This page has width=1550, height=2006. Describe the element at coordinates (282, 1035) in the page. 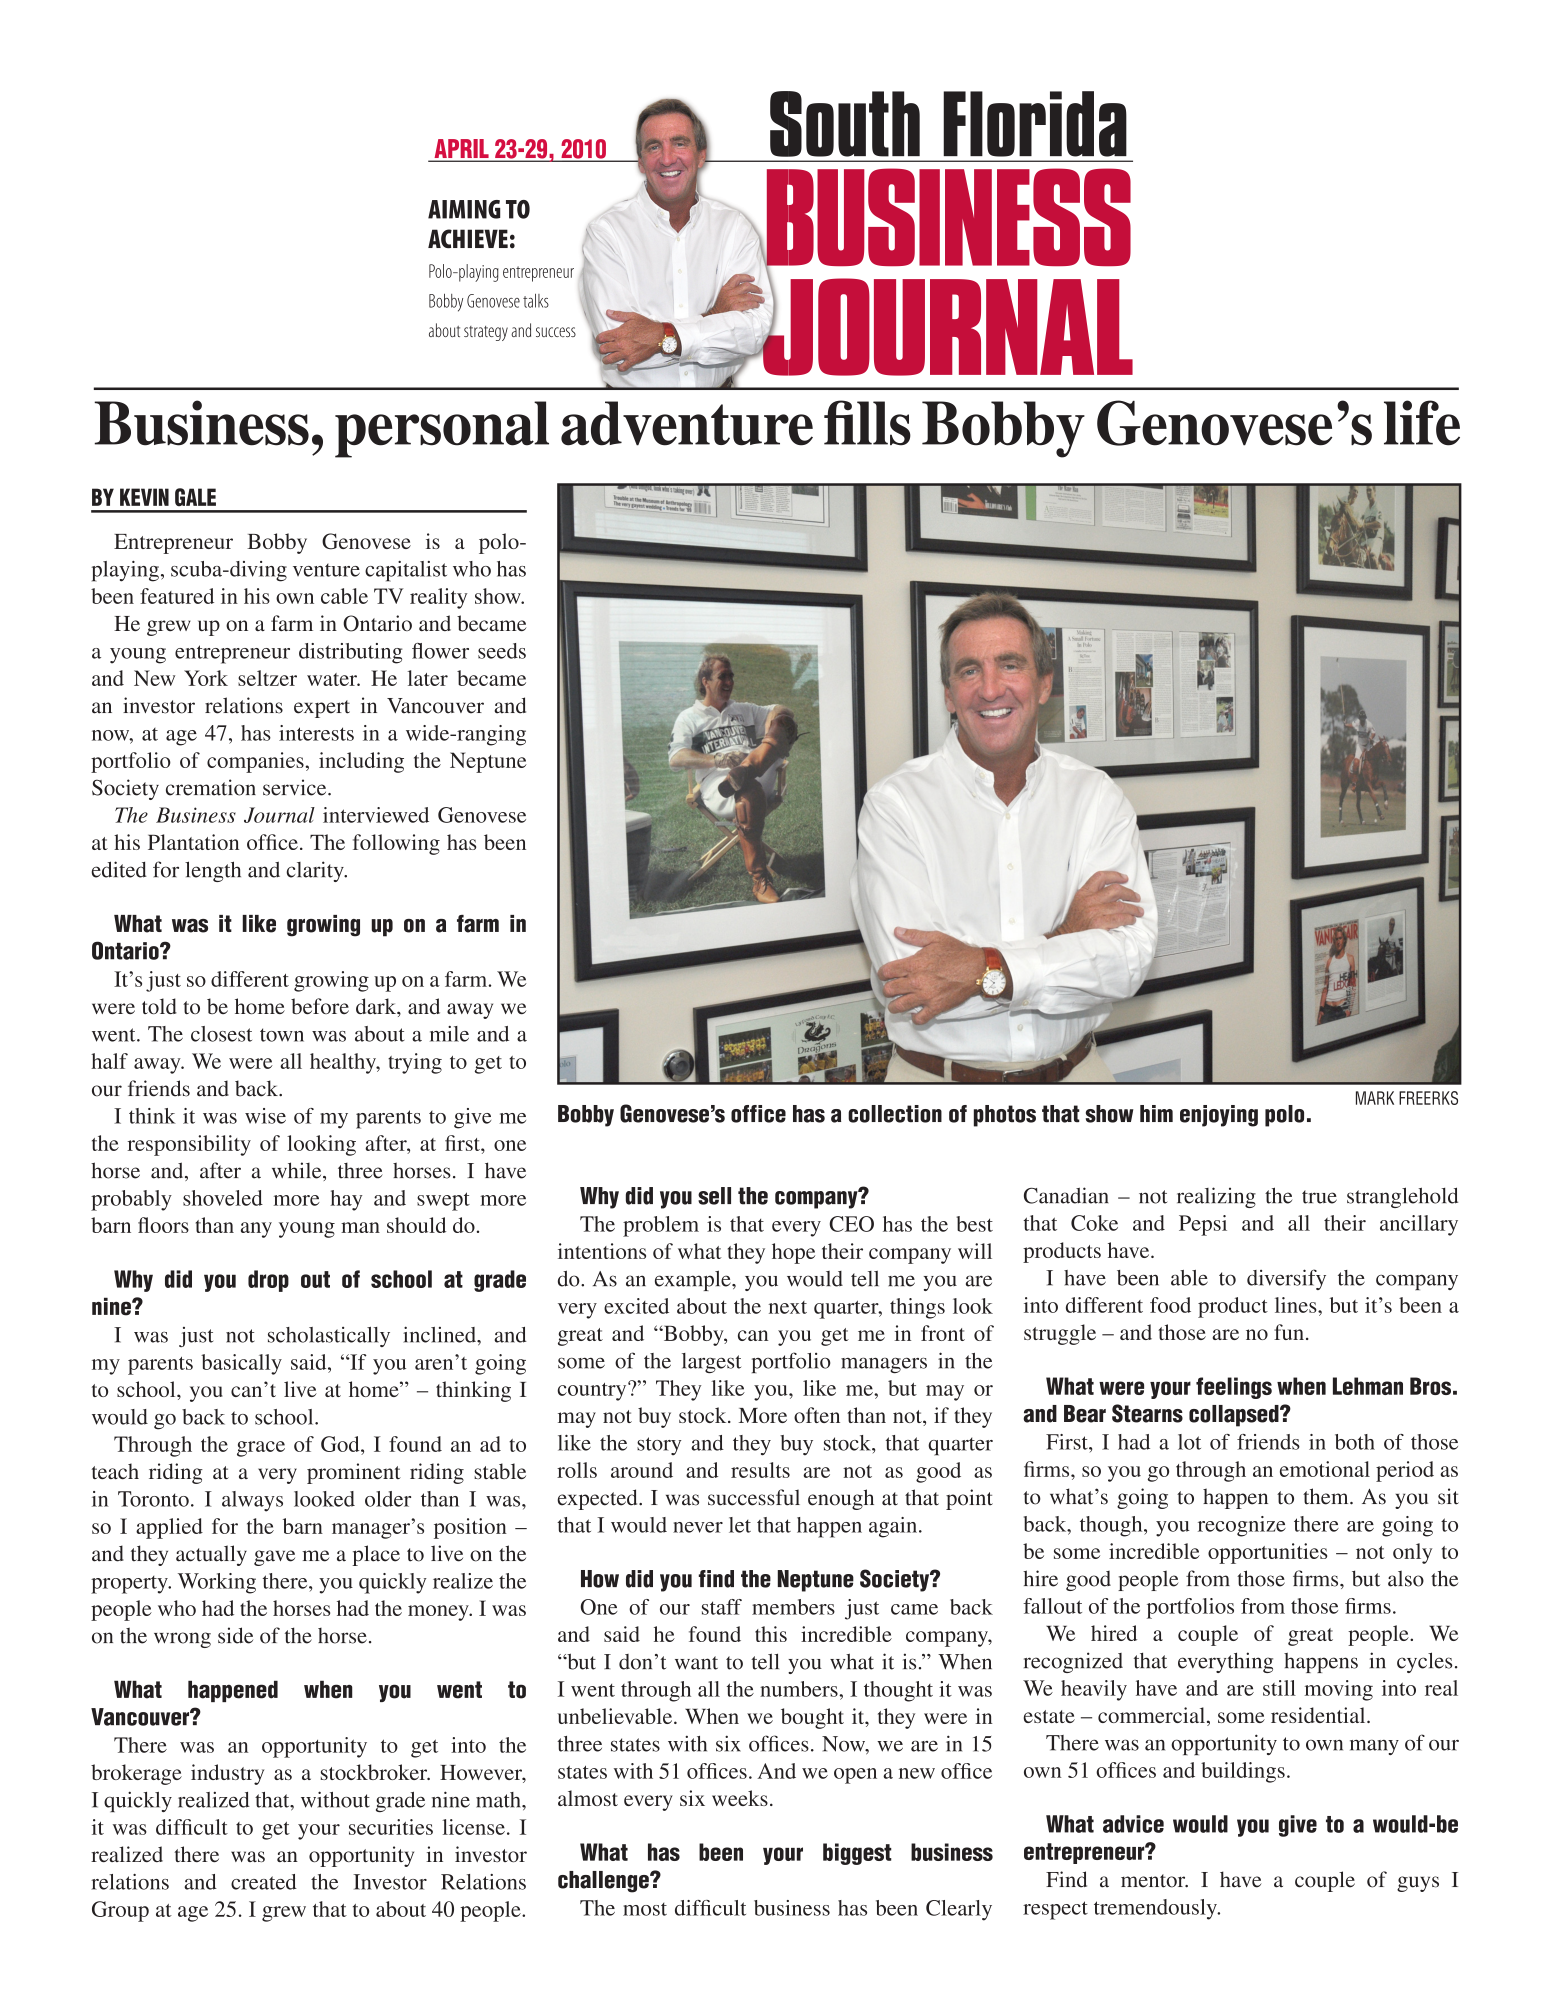

I see `town` at that location.
